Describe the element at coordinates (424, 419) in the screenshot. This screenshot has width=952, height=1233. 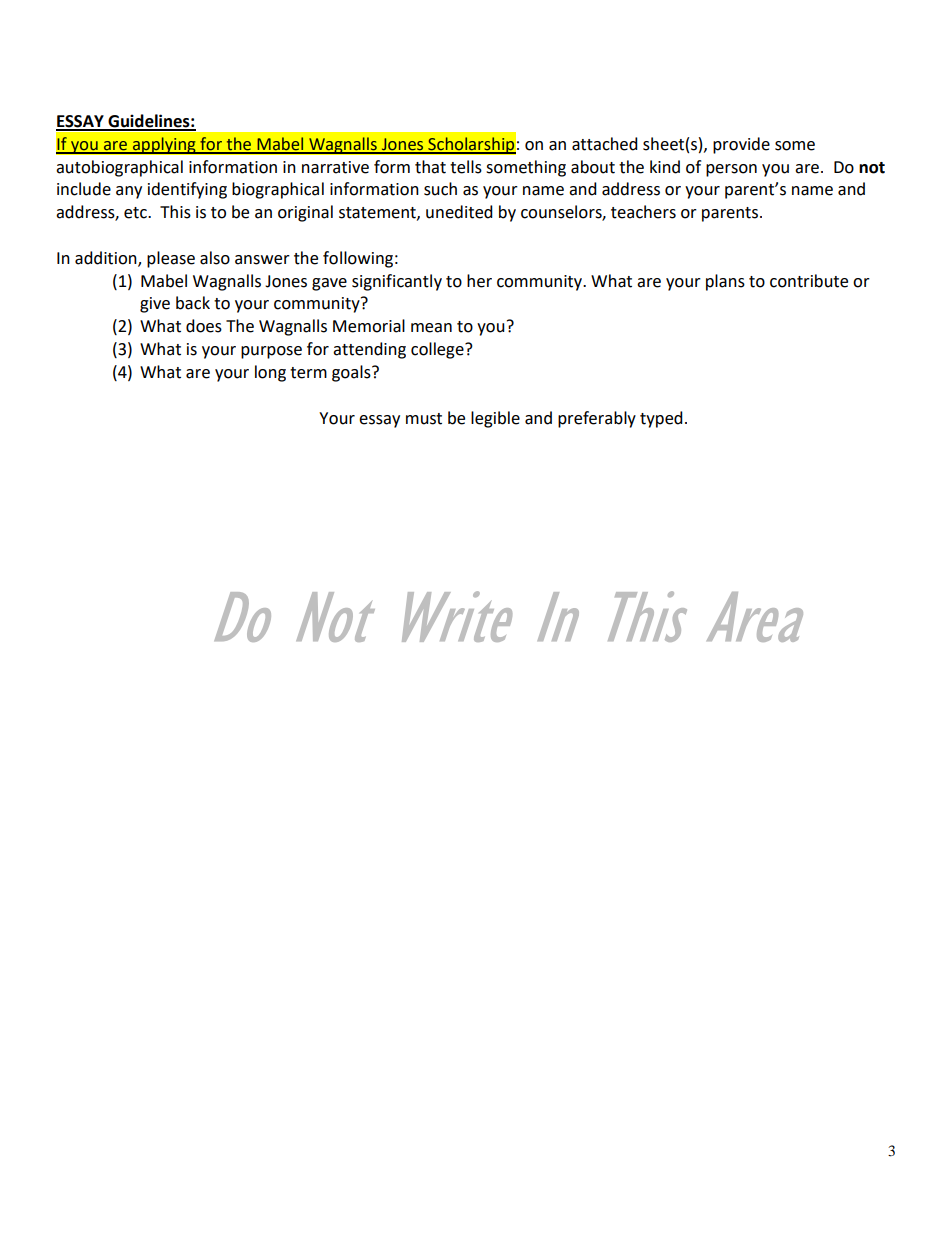
I see `must` at that location.
